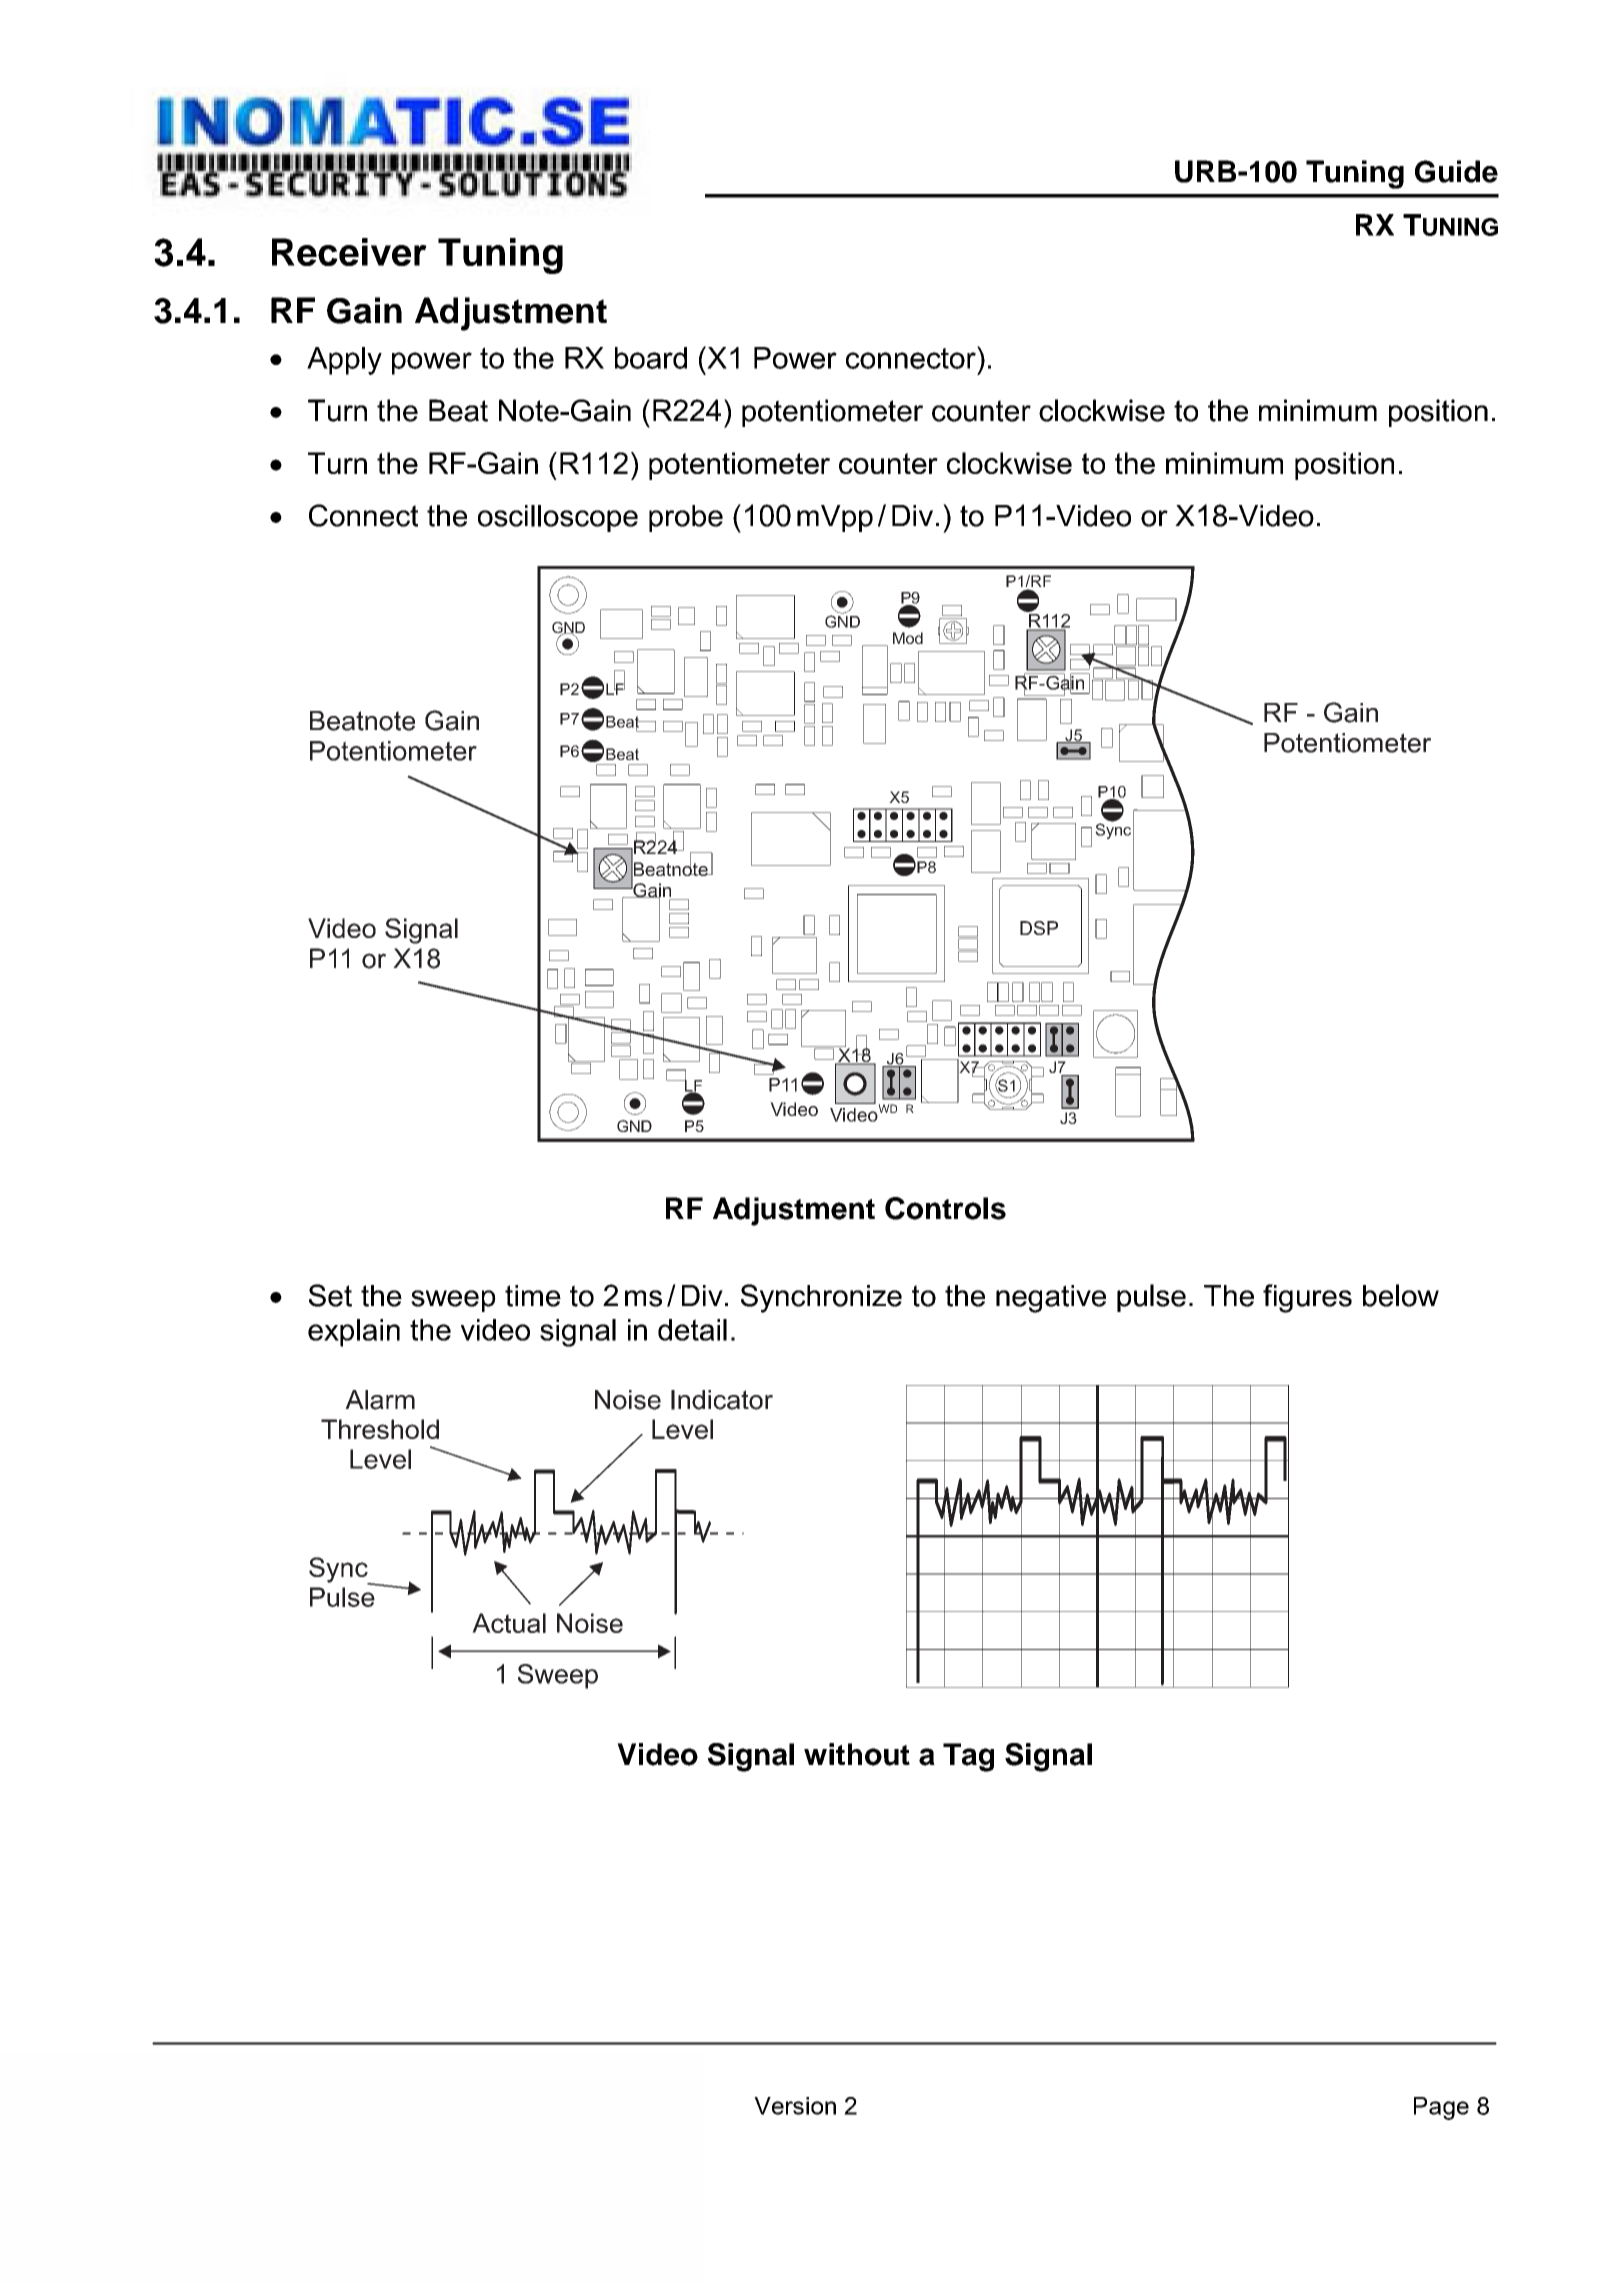 This screenshot has width=1613, height=2282. Describe the element at coordinates (857, 1754) in the screenshot. I see `without` at that location.
